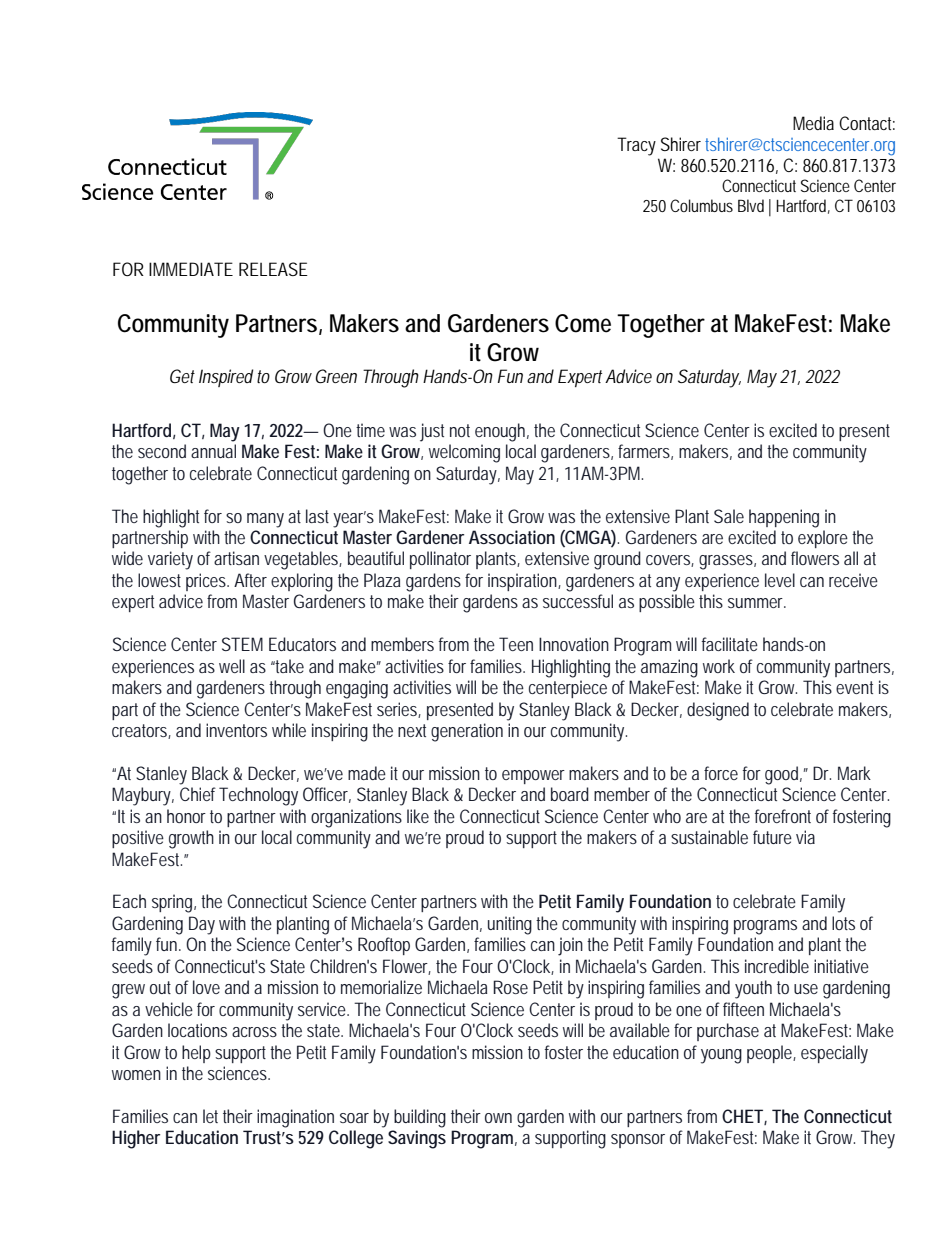 This document has width=952, height=1233. Describe the element at coordinates (784, 518) in the document. I see `happening` at that location.
